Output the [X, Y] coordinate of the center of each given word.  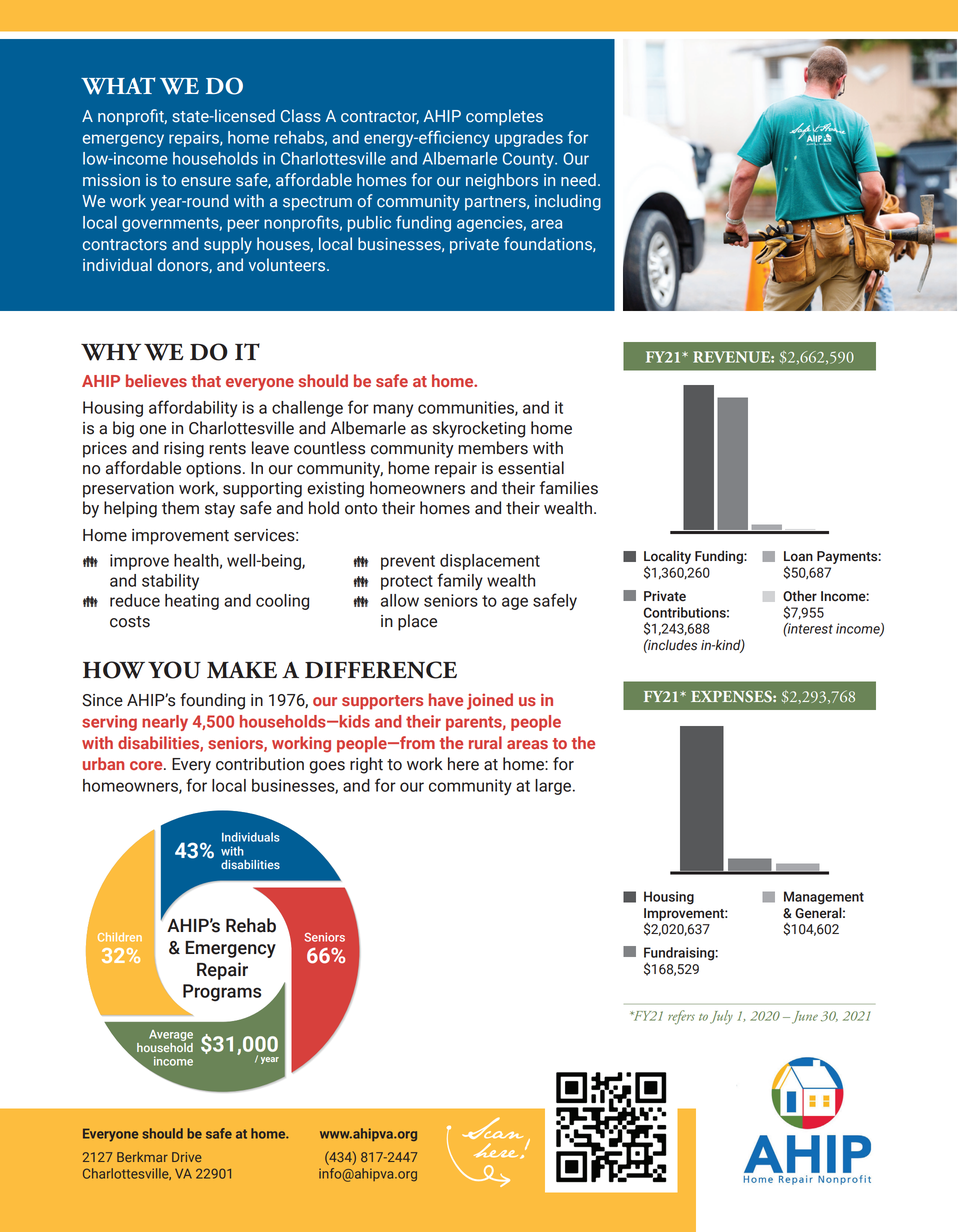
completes [504, 117]
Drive [187, 1157]
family [460, 581]
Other [800, 596]
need [578, 180]
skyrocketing [479, 429]
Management [824, 898]
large [554, 787]
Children [120, 937]
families [569, 488]
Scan [492, 1128]
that [206, 380]
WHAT [118, 86]
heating [192, 602]
